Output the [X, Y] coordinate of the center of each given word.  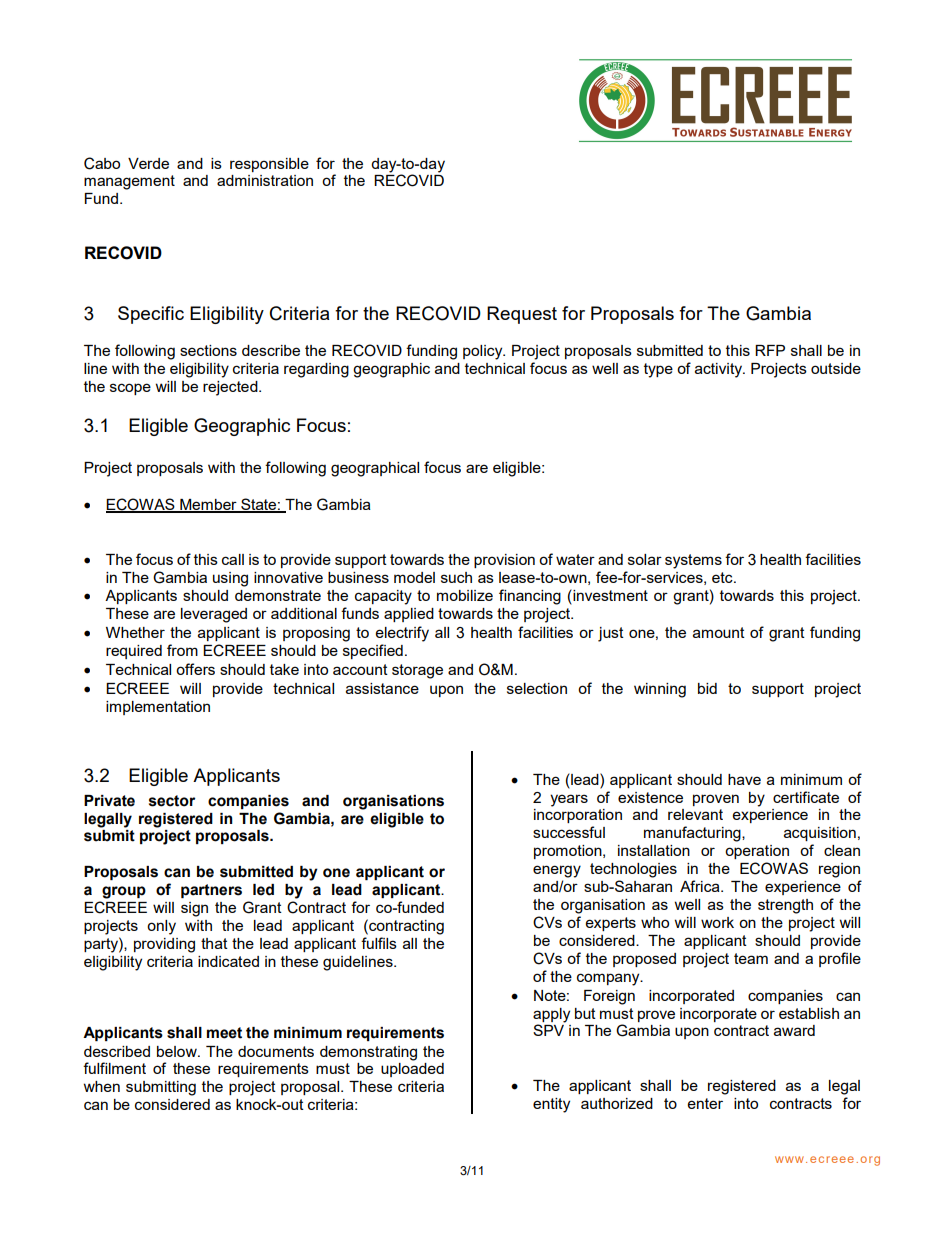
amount [719, 632]
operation [757, 852]
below [178, 1051]
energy [557, 871]
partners [211, 891]
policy [484, 352]
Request [522, 315]
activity [720, 370]
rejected [231, 388]
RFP [770, 350]
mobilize [465, 595]
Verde [148, 163]
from [182, 650]
